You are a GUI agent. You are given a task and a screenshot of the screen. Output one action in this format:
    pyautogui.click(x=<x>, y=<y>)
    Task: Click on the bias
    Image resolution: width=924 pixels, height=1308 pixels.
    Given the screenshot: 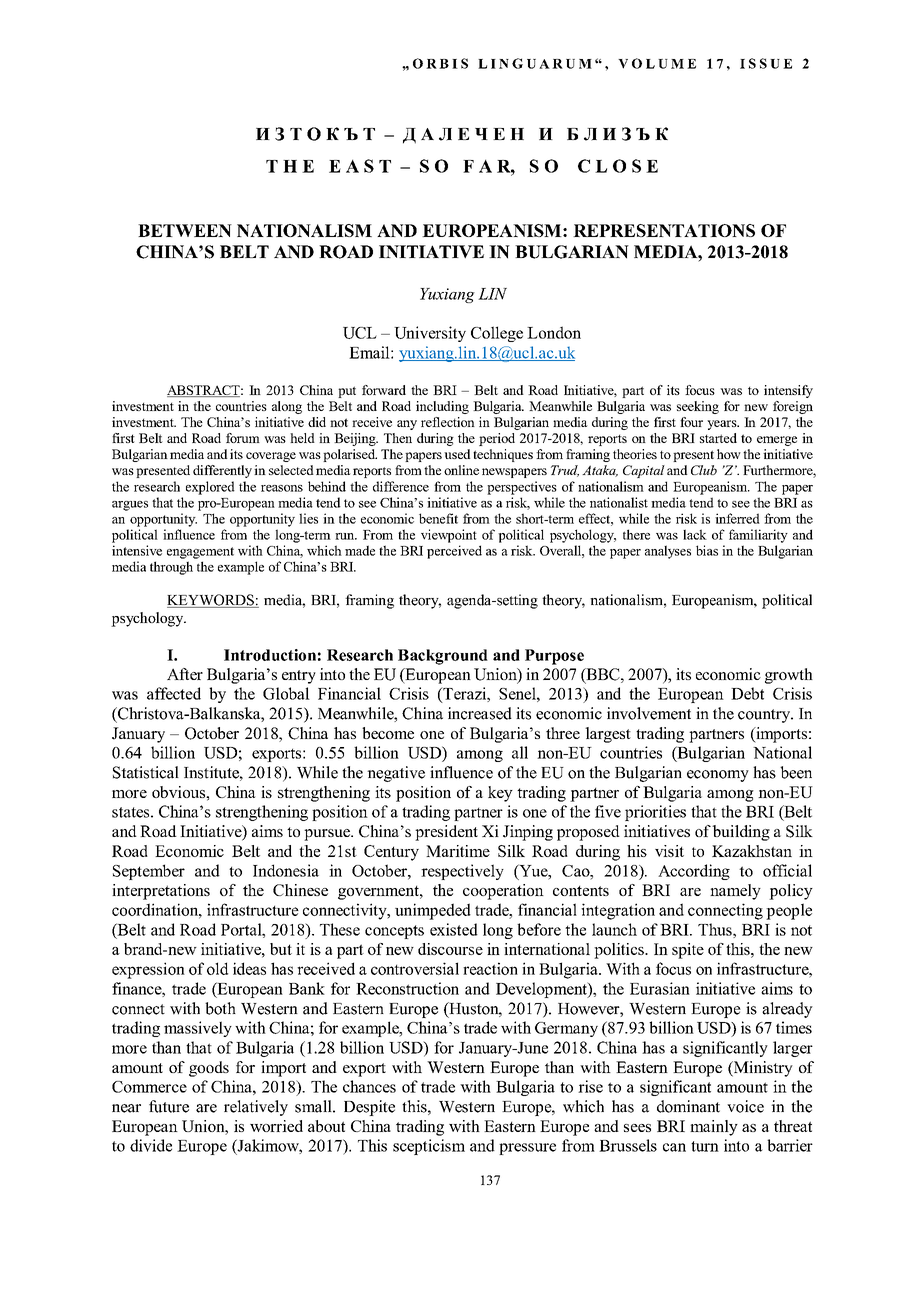 What is the action you would take?
    pyautogui.click(x=707, y=550)
